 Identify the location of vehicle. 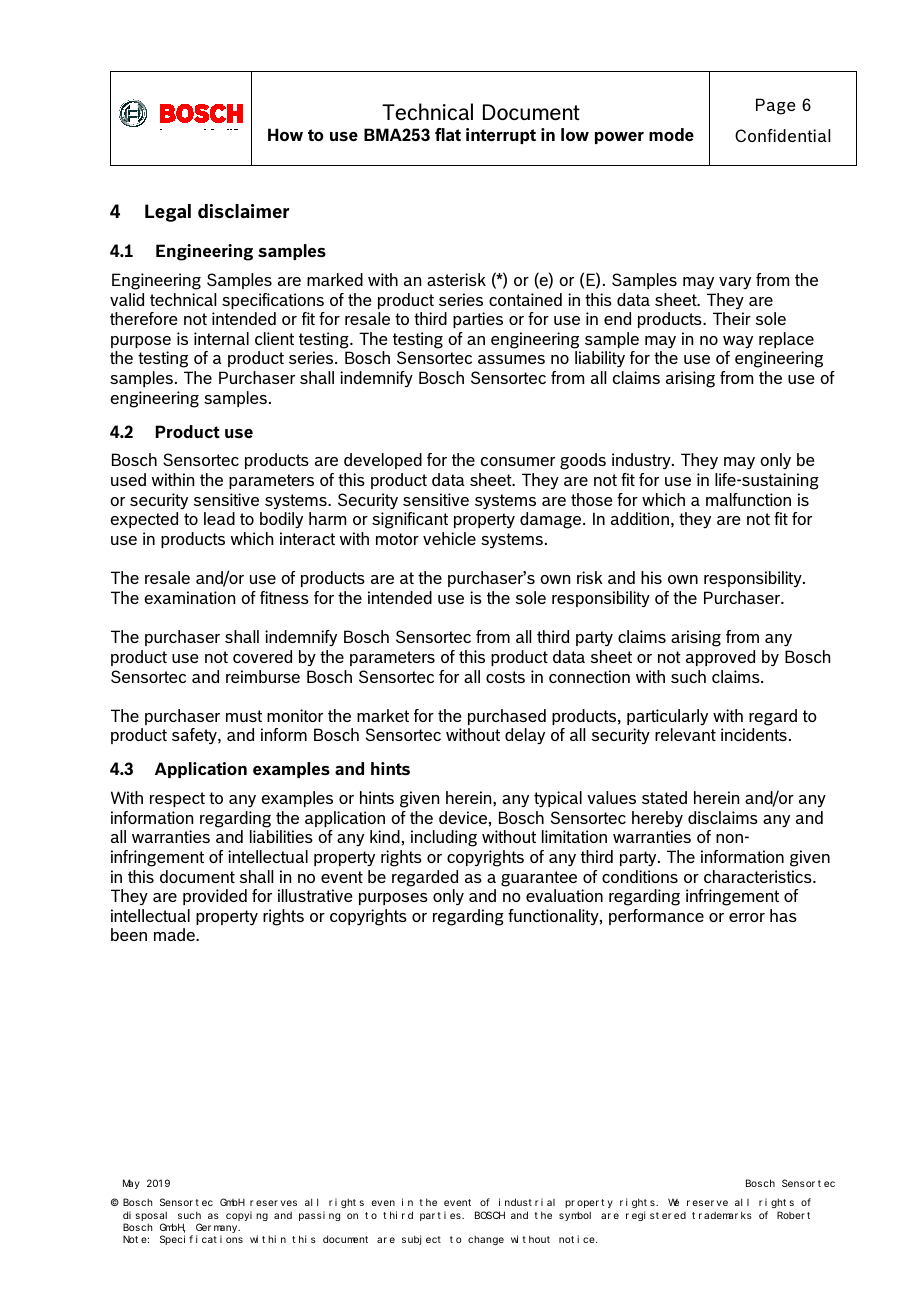
(449, 538).
